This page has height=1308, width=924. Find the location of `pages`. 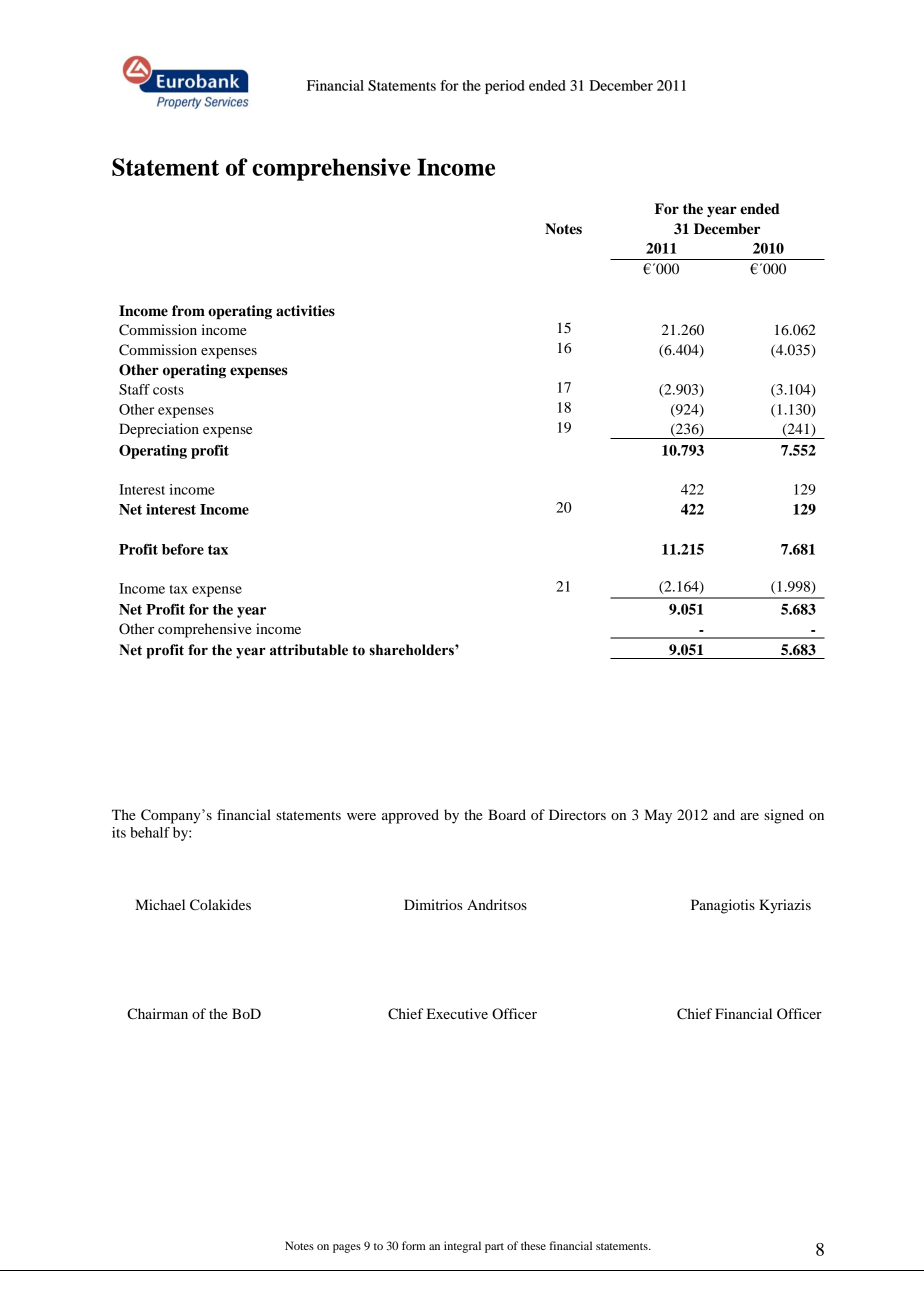

pages is located at coordinates (347, 1248).
